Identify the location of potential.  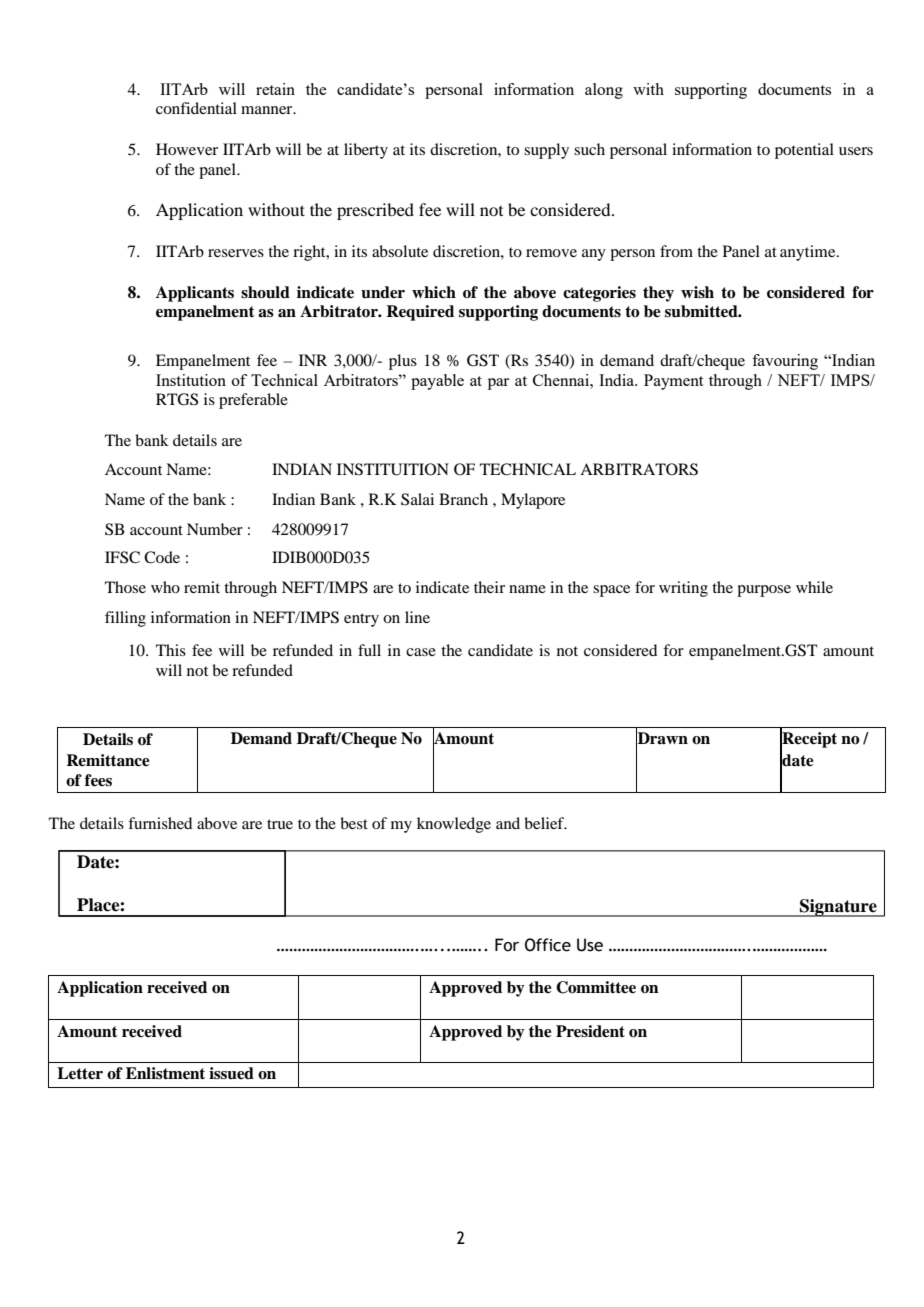
(804, 151).
